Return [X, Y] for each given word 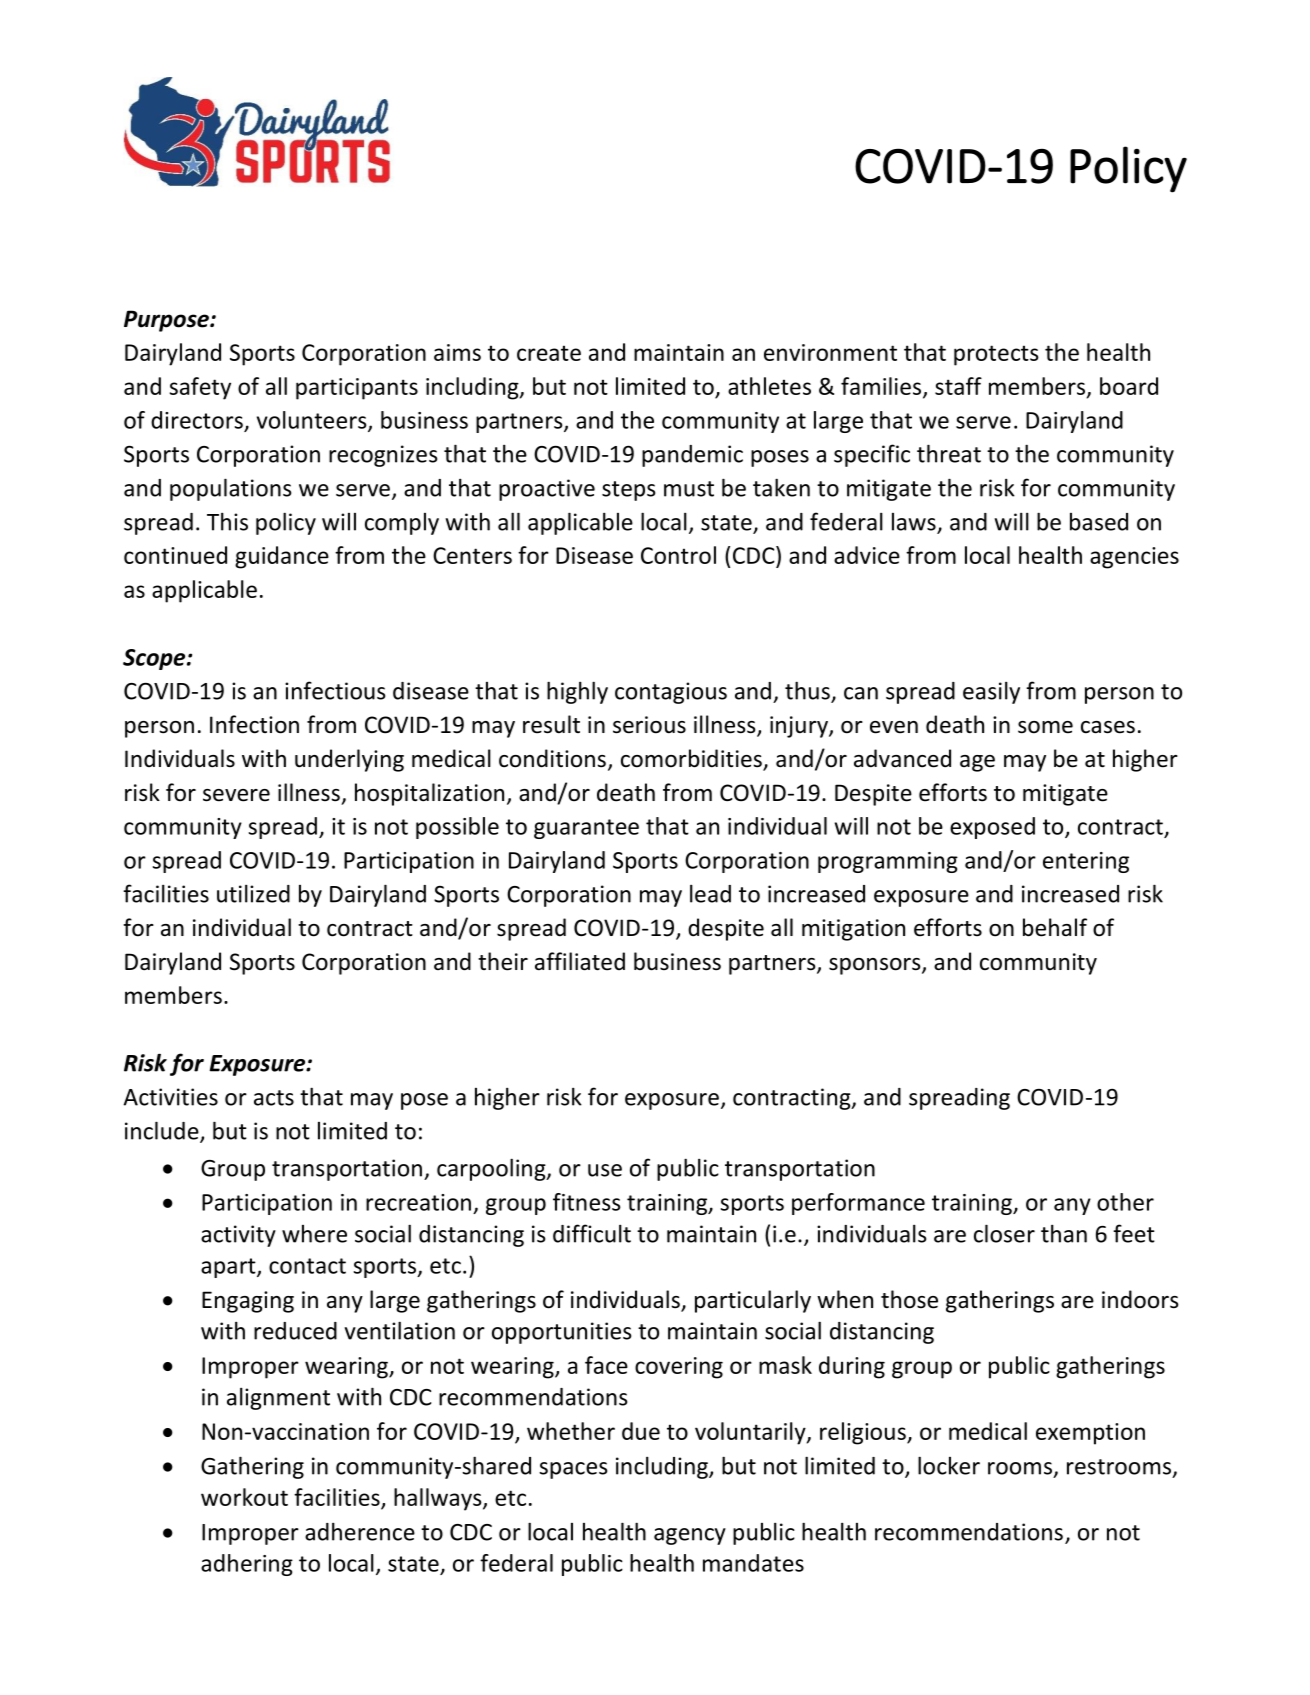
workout [244, 1497]
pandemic [692, 456]
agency [690, 1536]
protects [996, 355]
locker [949, 1465]
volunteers [313, 421]
